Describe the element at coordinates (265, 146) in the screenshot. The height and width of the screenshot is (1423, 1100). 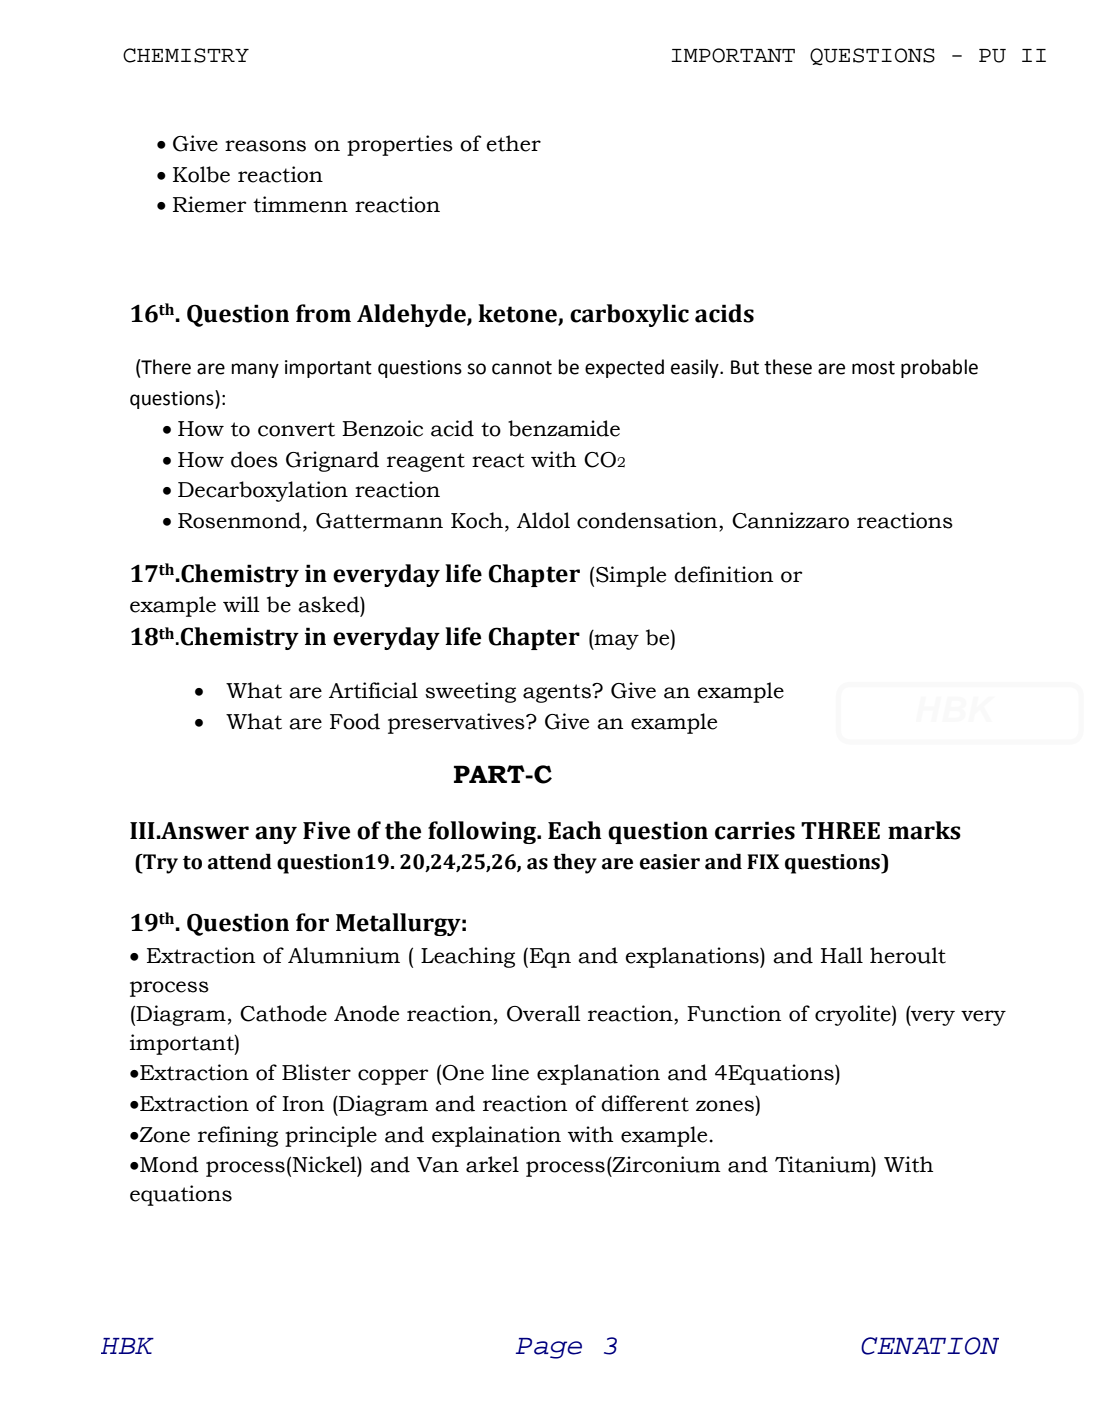
I see `reasons` at that location.
